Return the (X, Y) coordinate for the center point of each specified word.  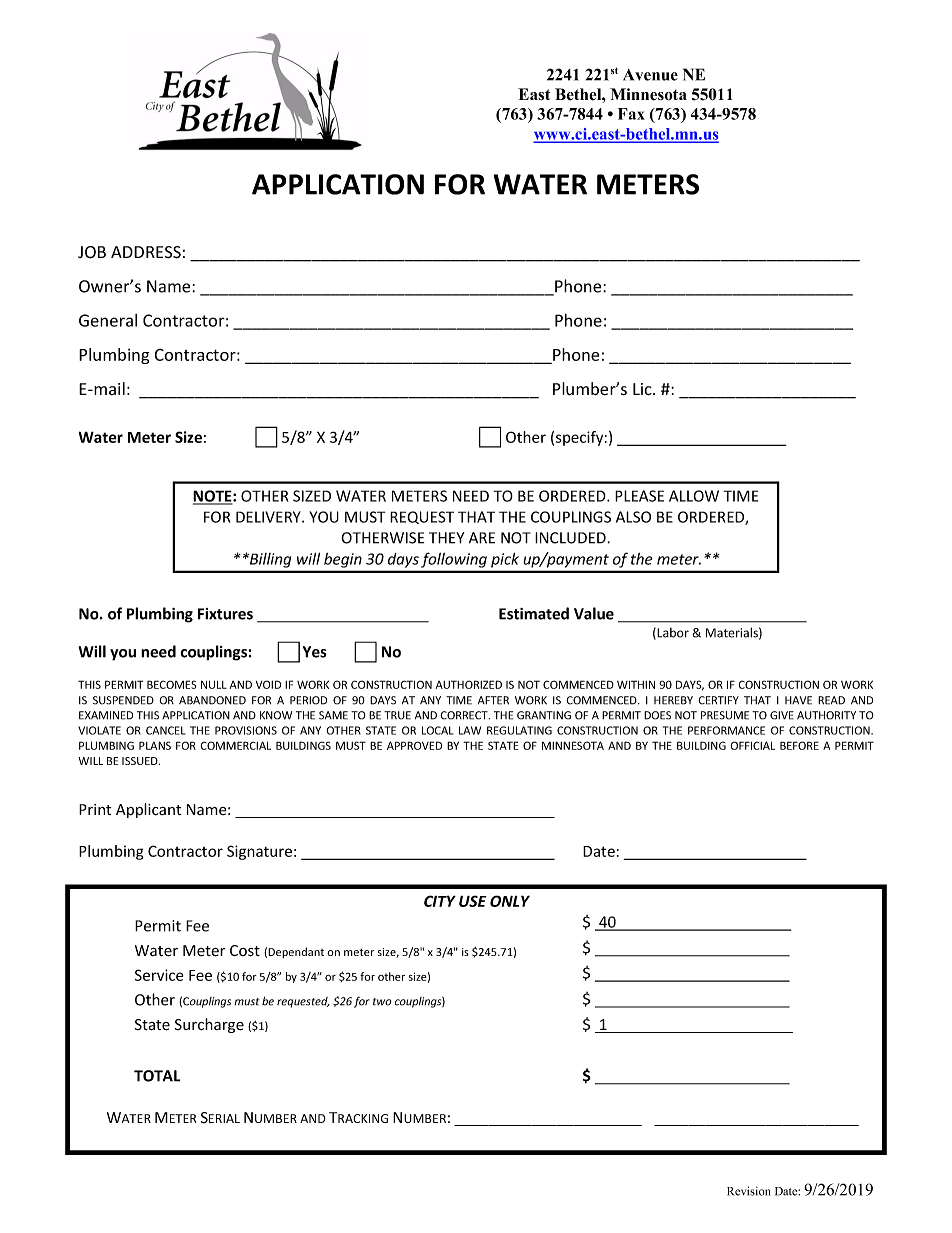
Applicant (148, 810)
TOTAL (157, 1076)
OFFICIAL (753, 745)
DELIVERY (269, 517)
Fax (631, 114)
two (382, 1002)
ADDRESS (146, 252)
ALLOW (694, 496)
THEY (446, 538)
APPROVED (414, 745)
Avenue (650, 75)
